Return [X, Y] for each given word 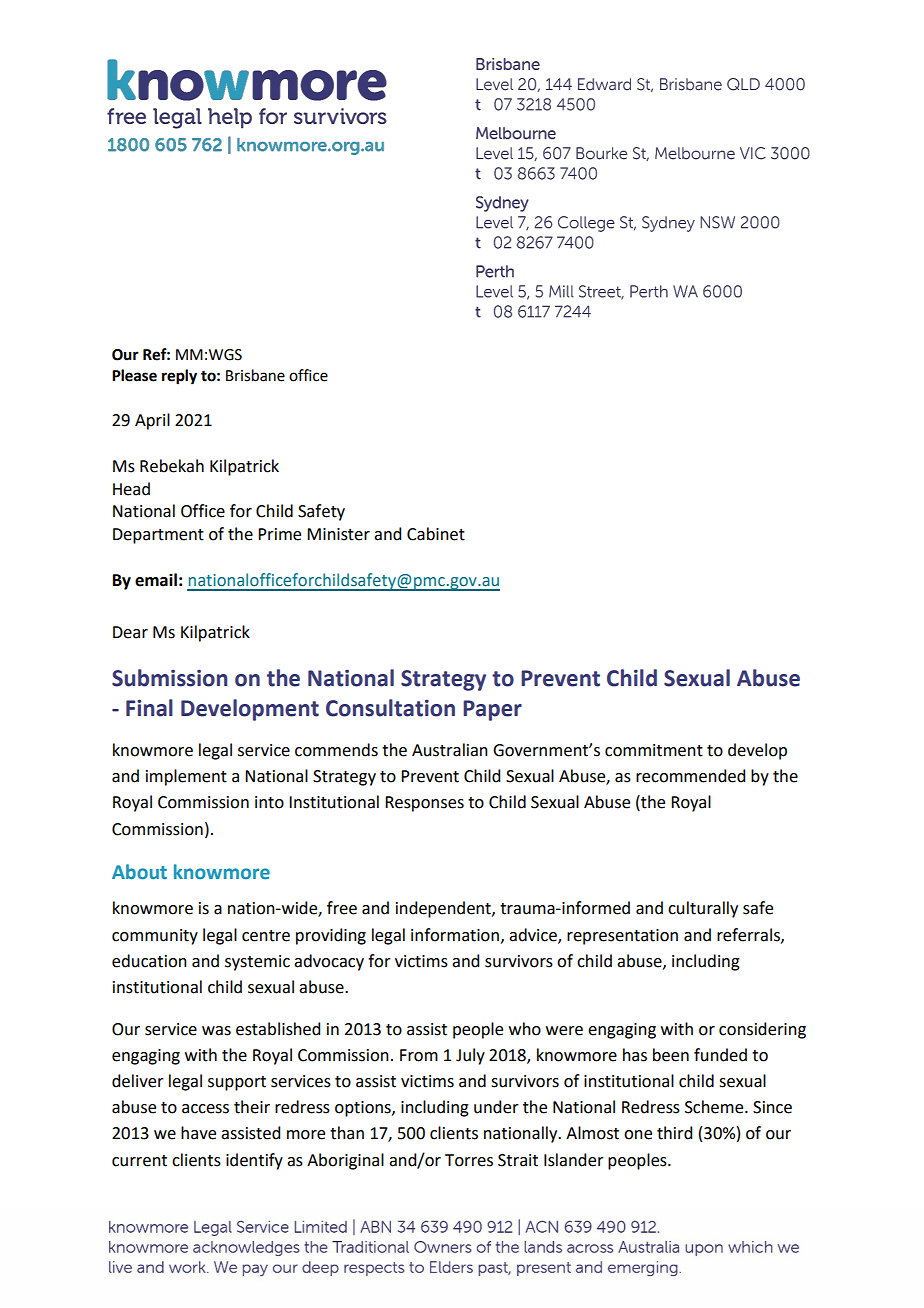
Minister [338, 534]
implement [186, 777]
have [198, 1133]
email [156, 580]
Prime [279, 534]
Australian [450, 750]
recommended [690, 776]
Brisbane [255, 375]
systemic [257, 963]
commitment [654, 750]
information [455, 935]
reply [179, 377]
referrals [749, 935]
